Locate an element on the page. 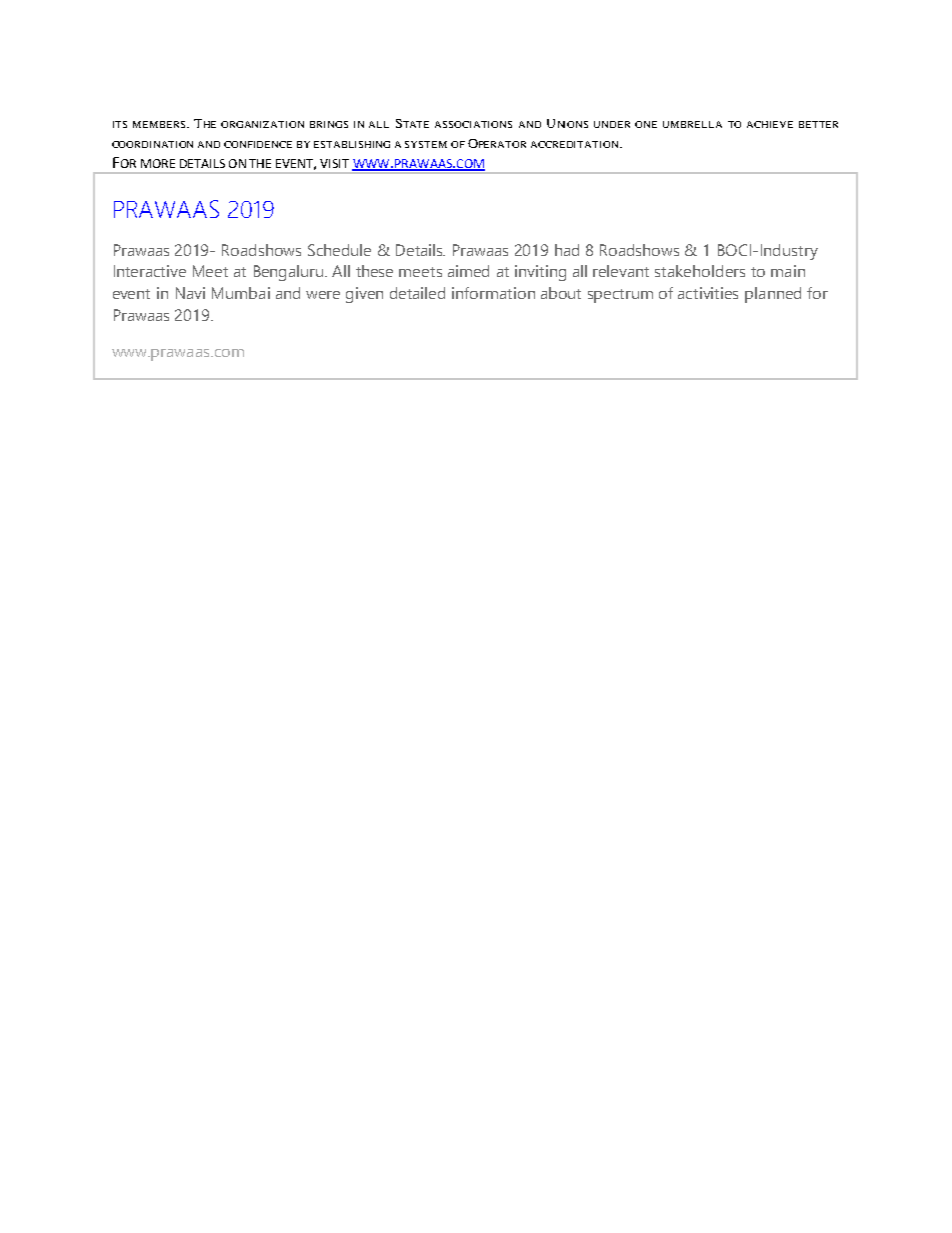 This image has height=1233, width=952. information is located at coordinates (493, 293).
